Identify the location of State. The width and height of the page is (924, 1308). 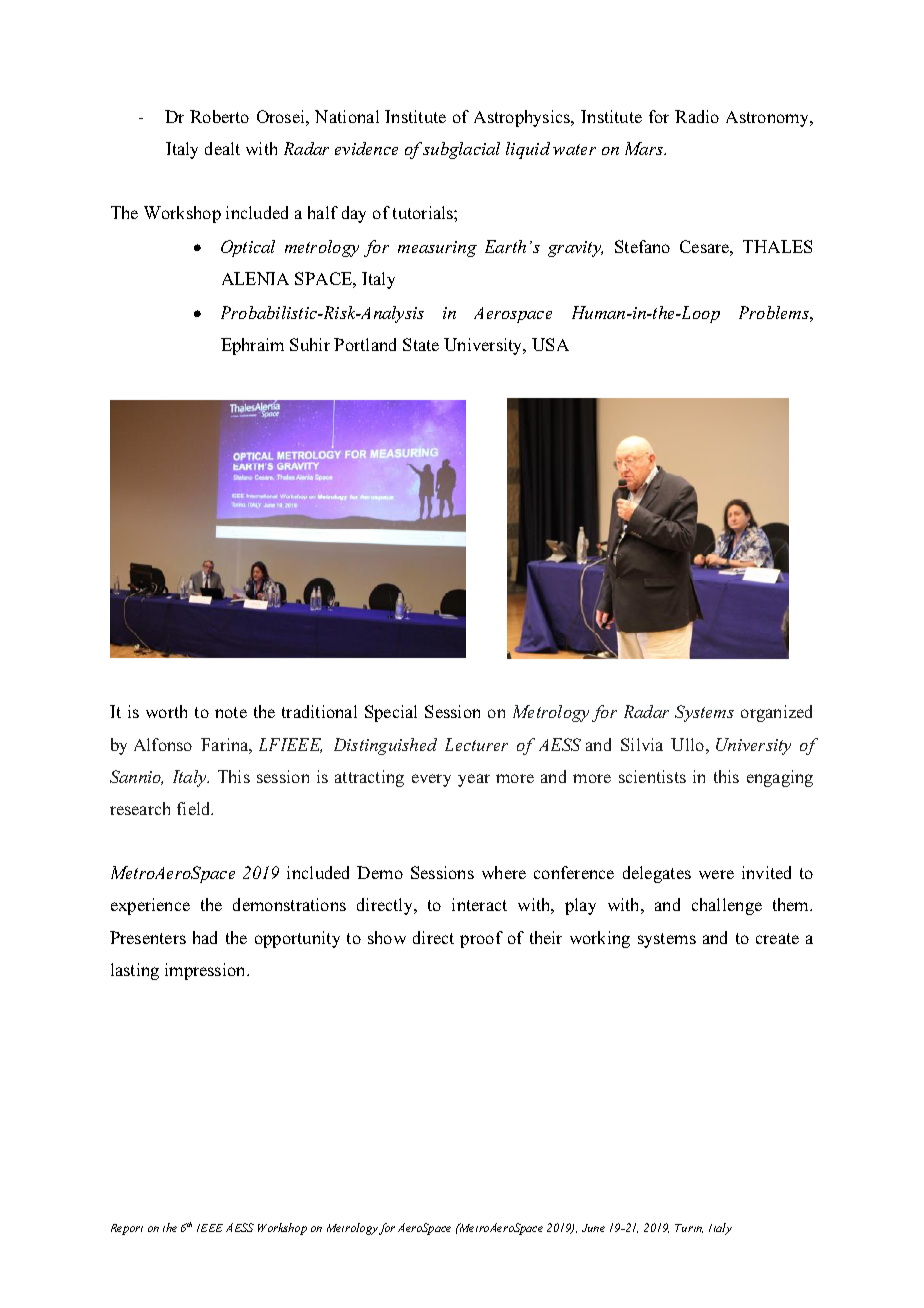
(421, 344).
